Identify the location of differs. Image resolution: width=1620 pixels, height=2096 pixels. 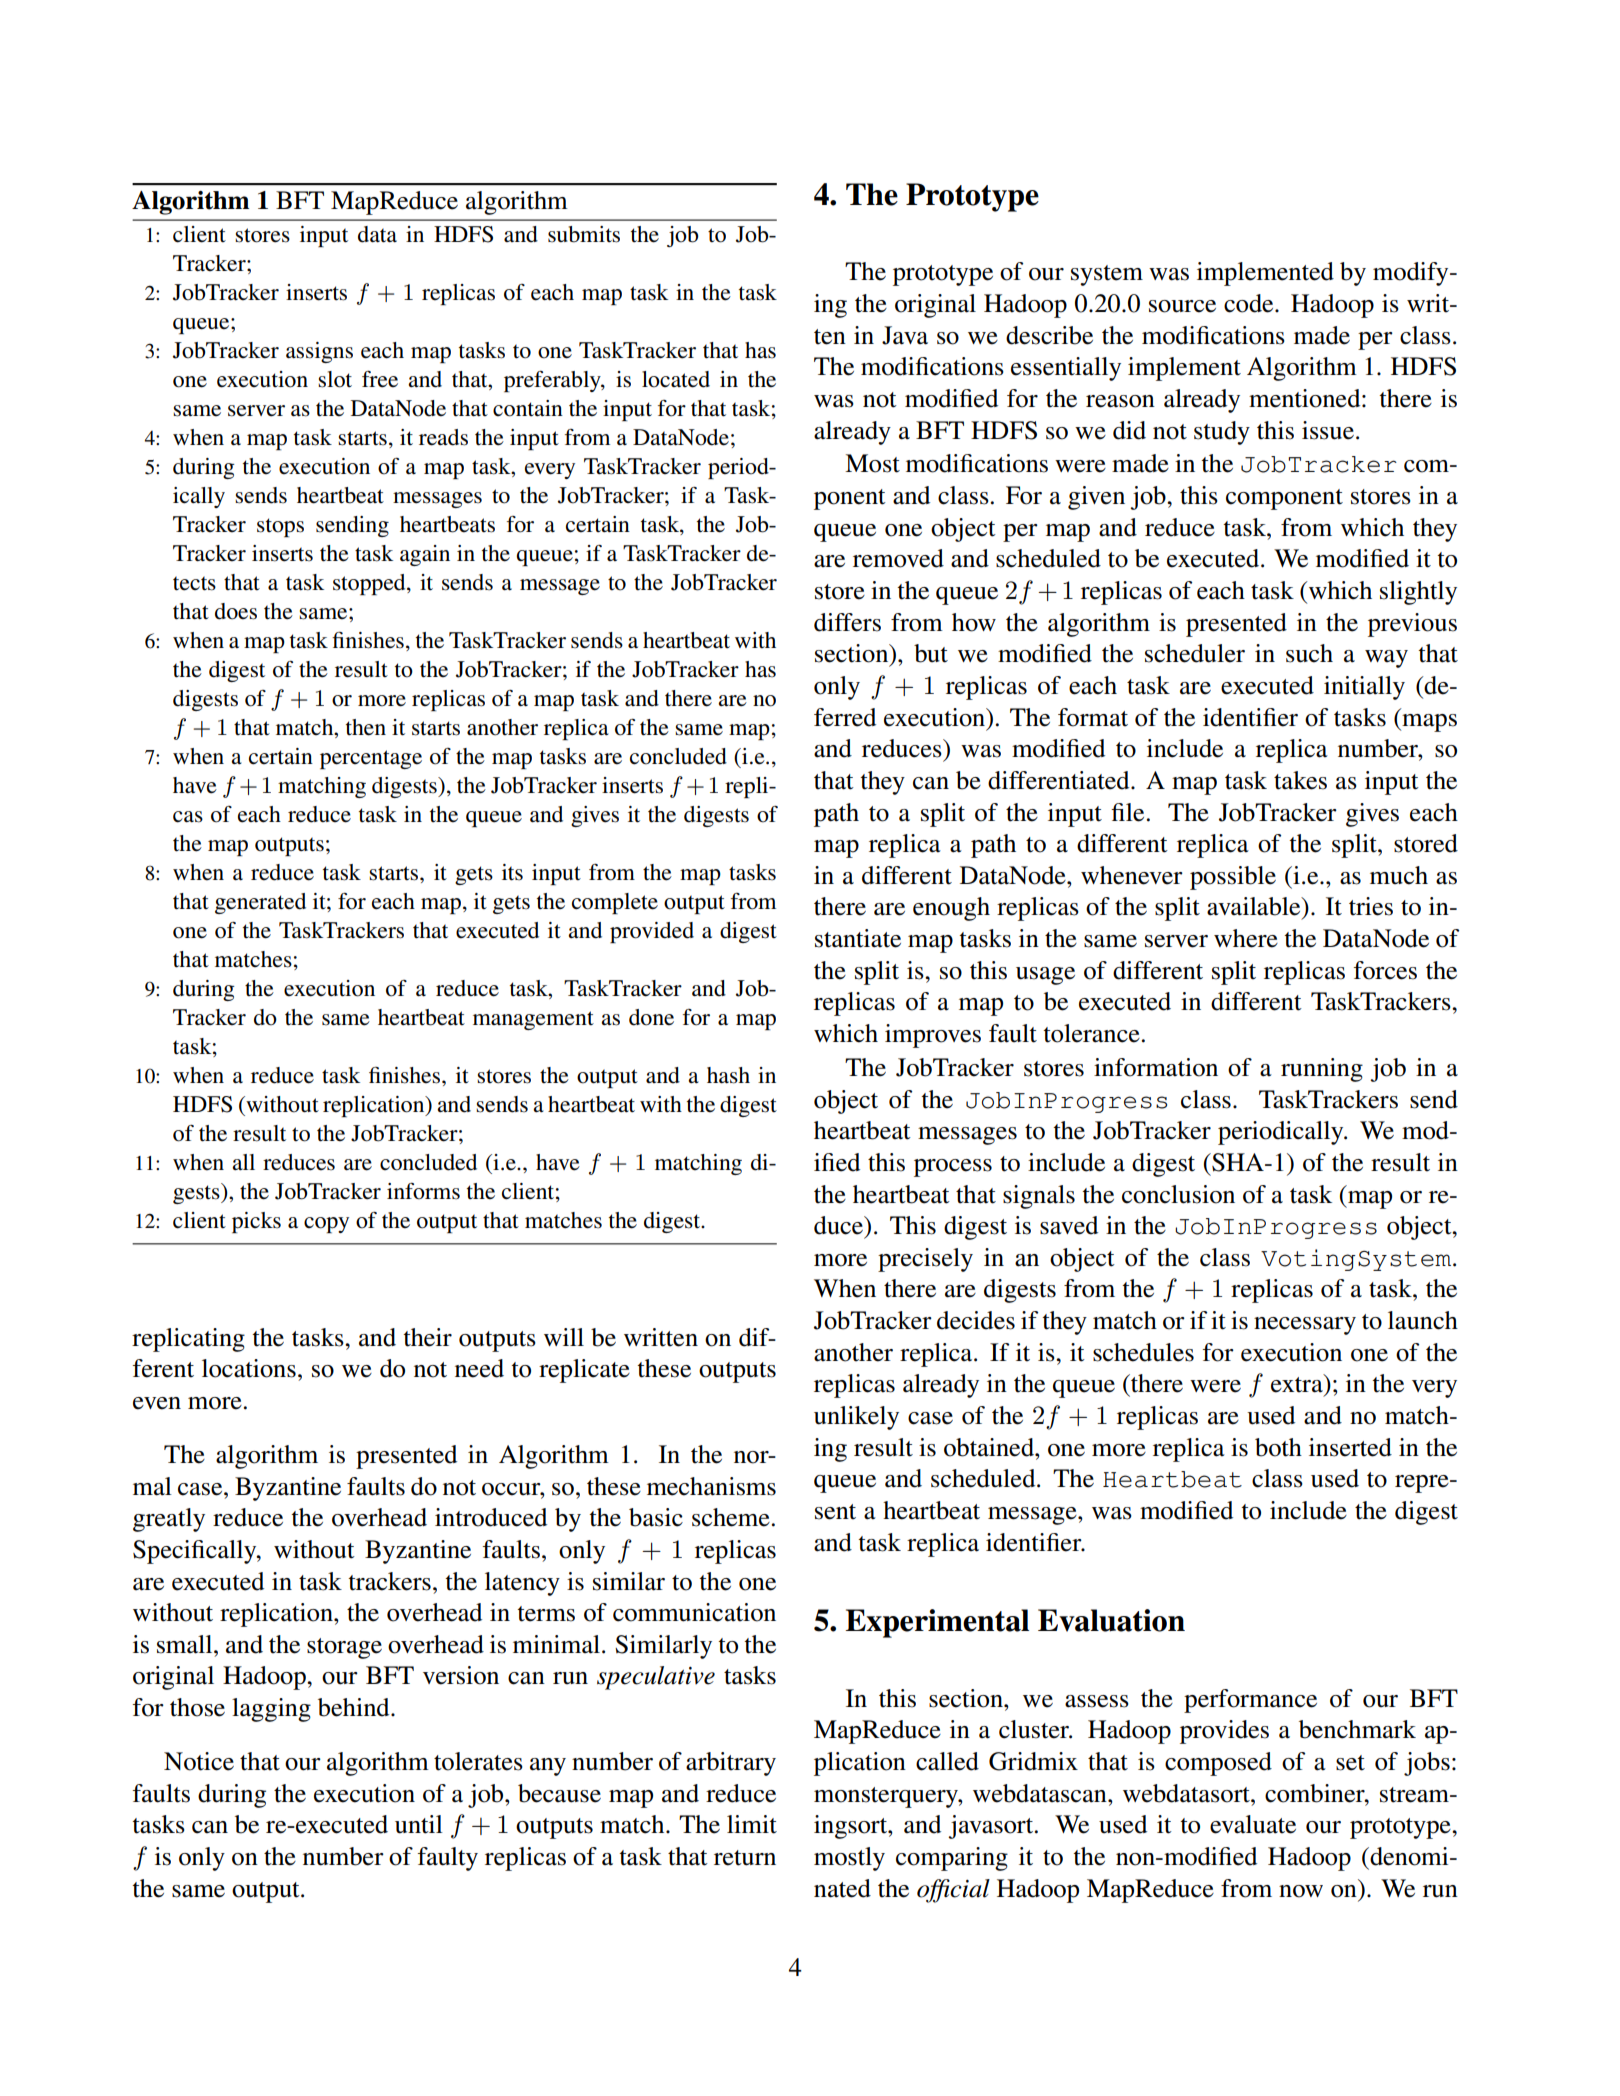
(847, 622).
